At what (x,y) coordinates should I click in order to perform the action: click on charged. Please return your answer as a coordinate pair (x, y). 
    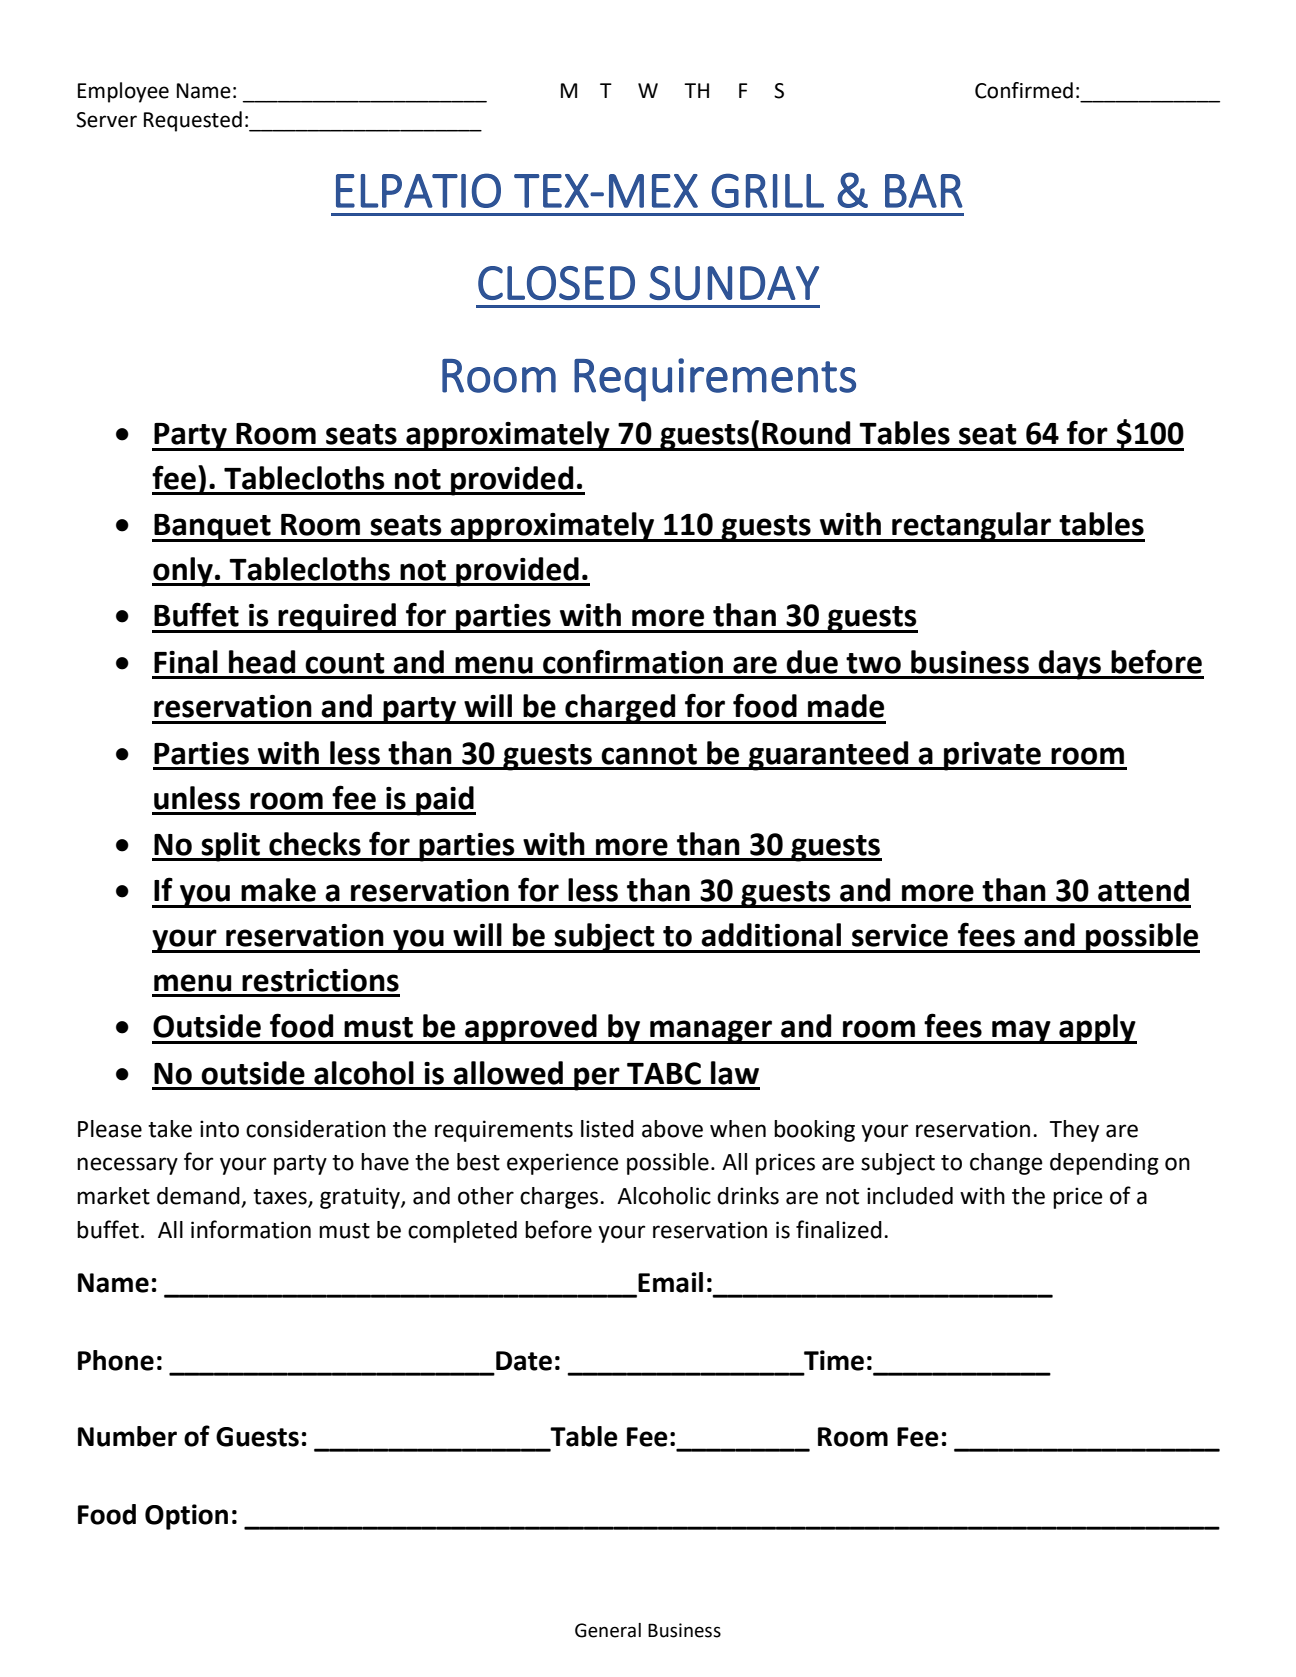
    Looking at the image, I should click on (620, 709).
